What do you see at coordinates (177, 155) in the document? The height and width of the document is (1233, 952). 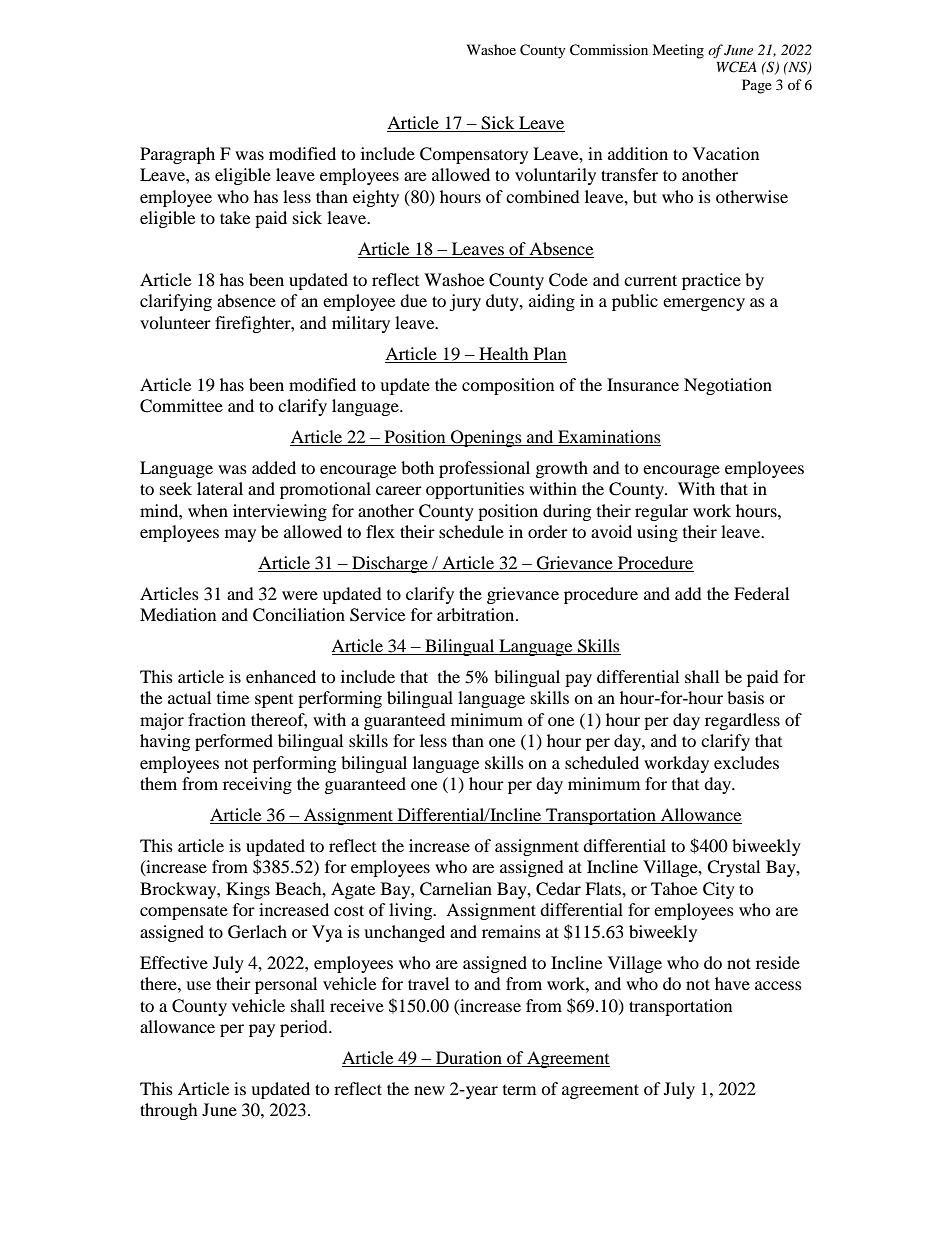 I see `Paragraph` at bounding box center [177, 155].
